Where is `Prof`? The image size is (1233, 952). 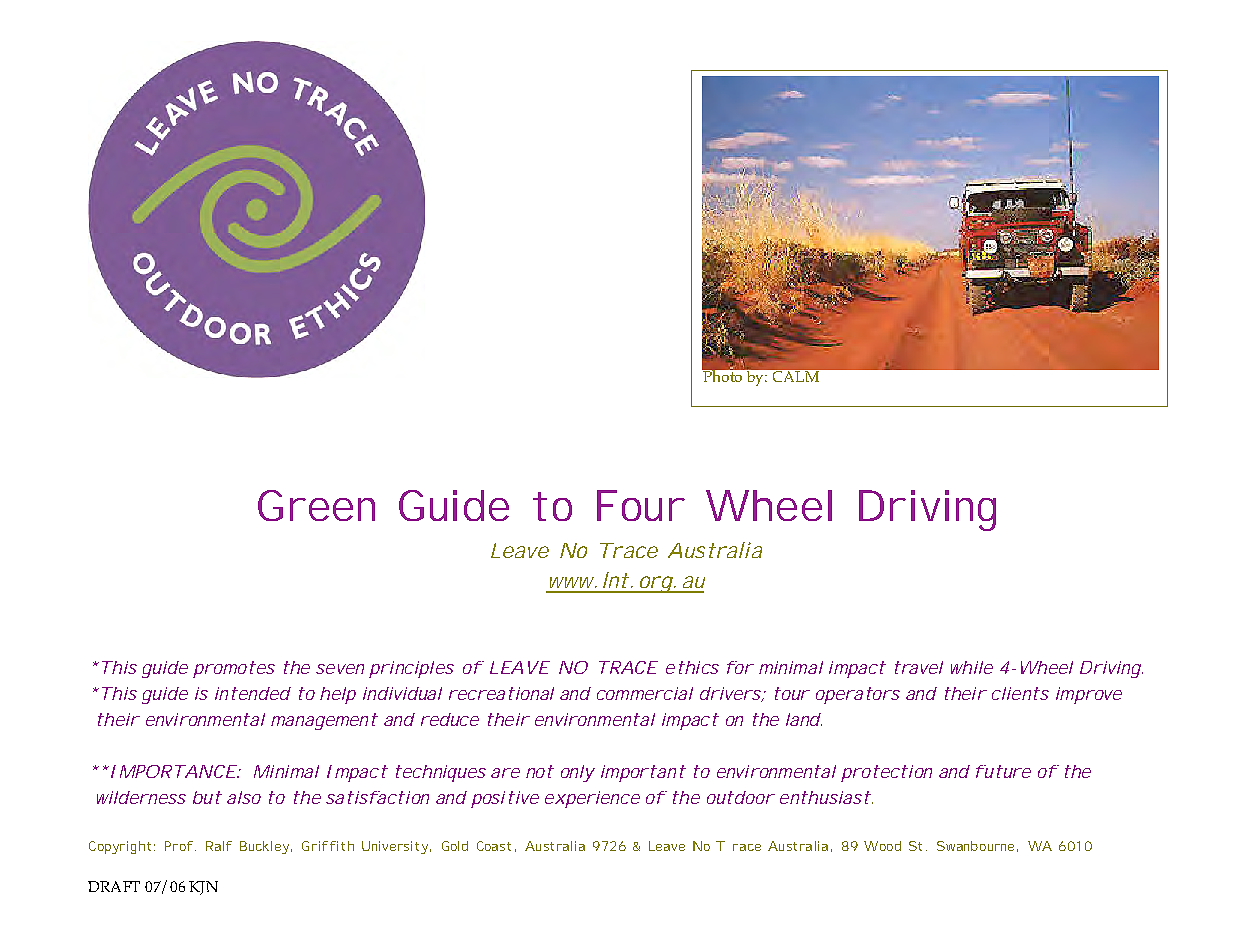 Prof is located at coordinates (179, 846).
